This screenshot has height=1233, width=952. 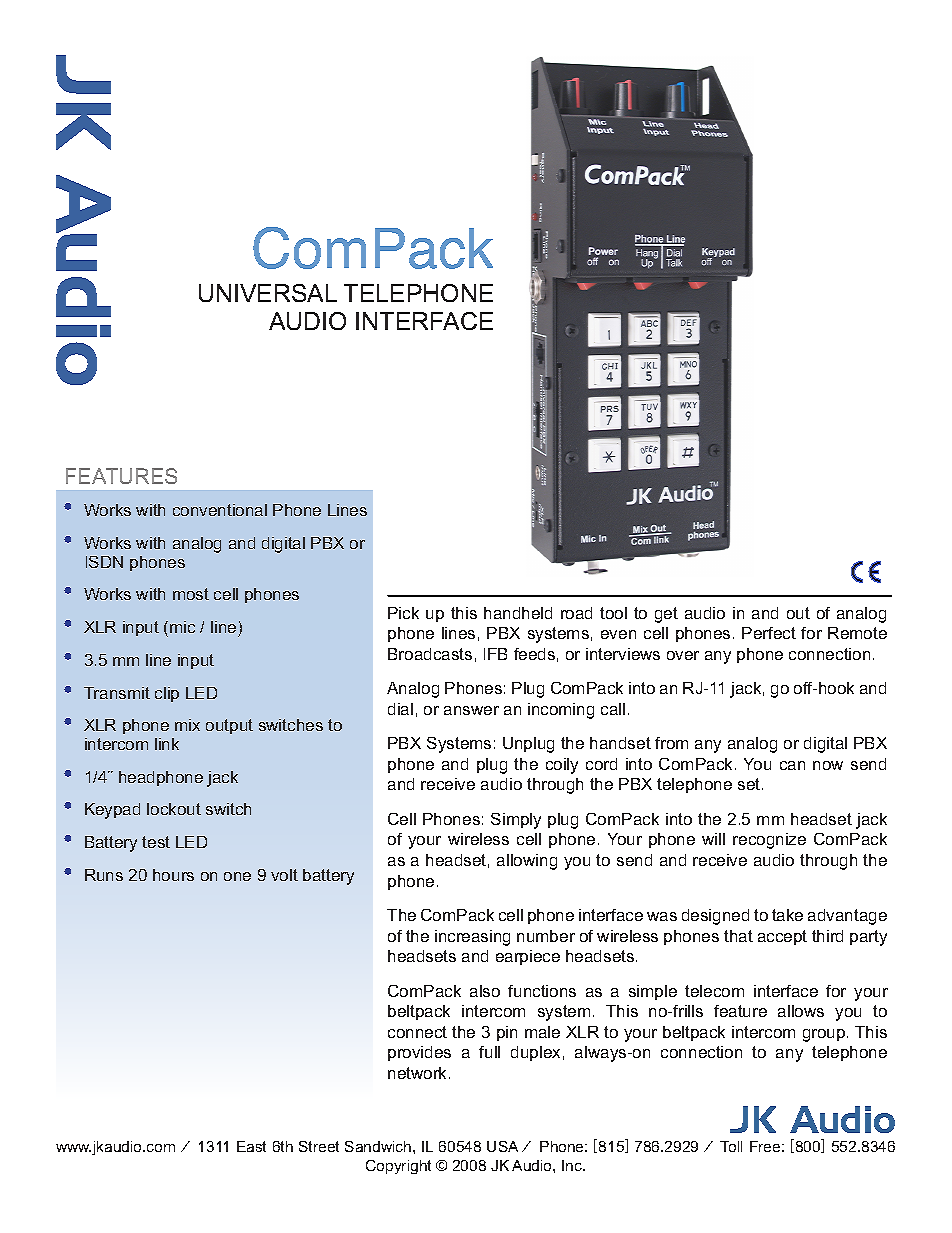 I want to click on can, so click(x=792, y=765).
